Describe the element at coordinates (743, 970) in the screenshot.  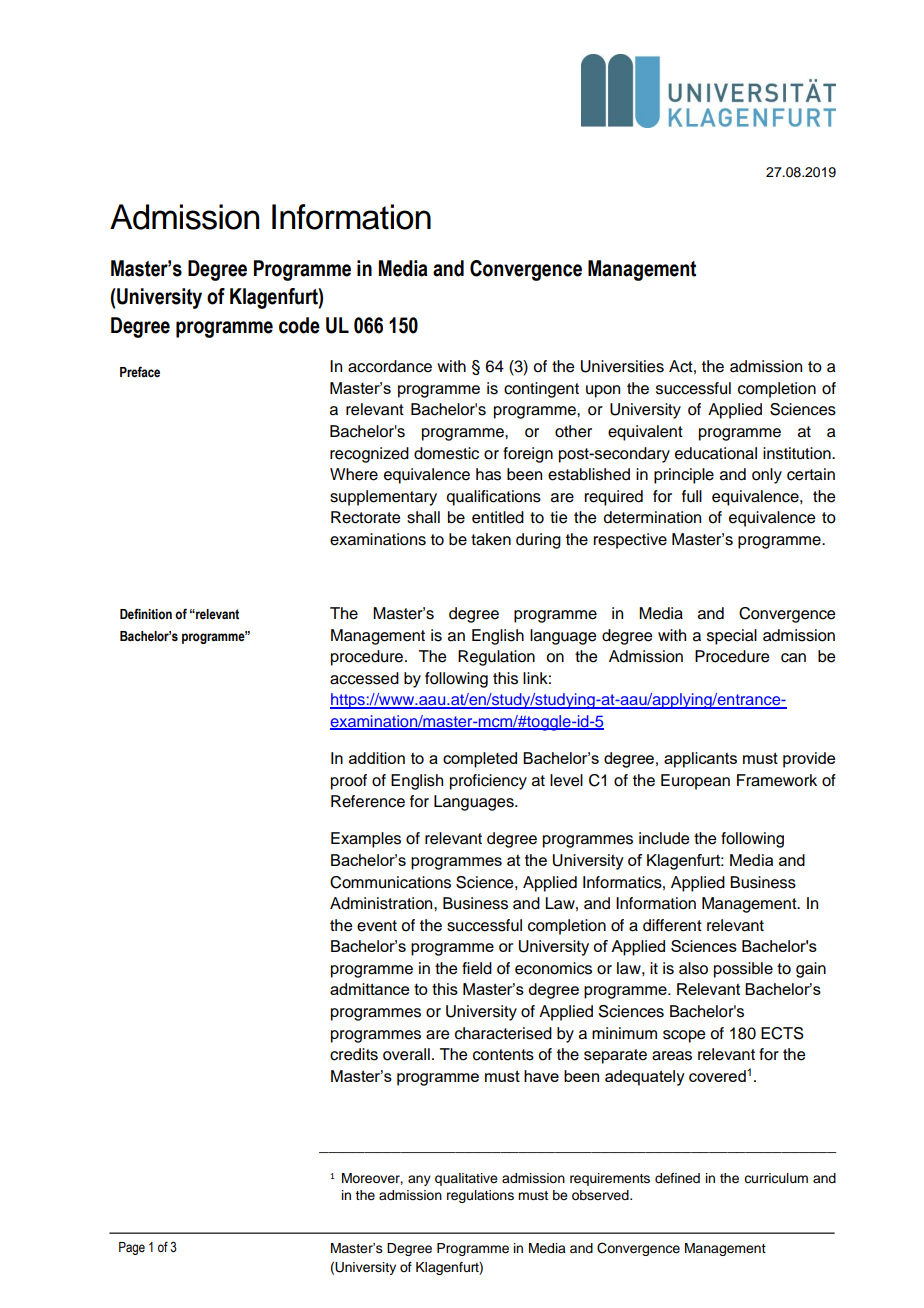
I see `possible` at that location.
